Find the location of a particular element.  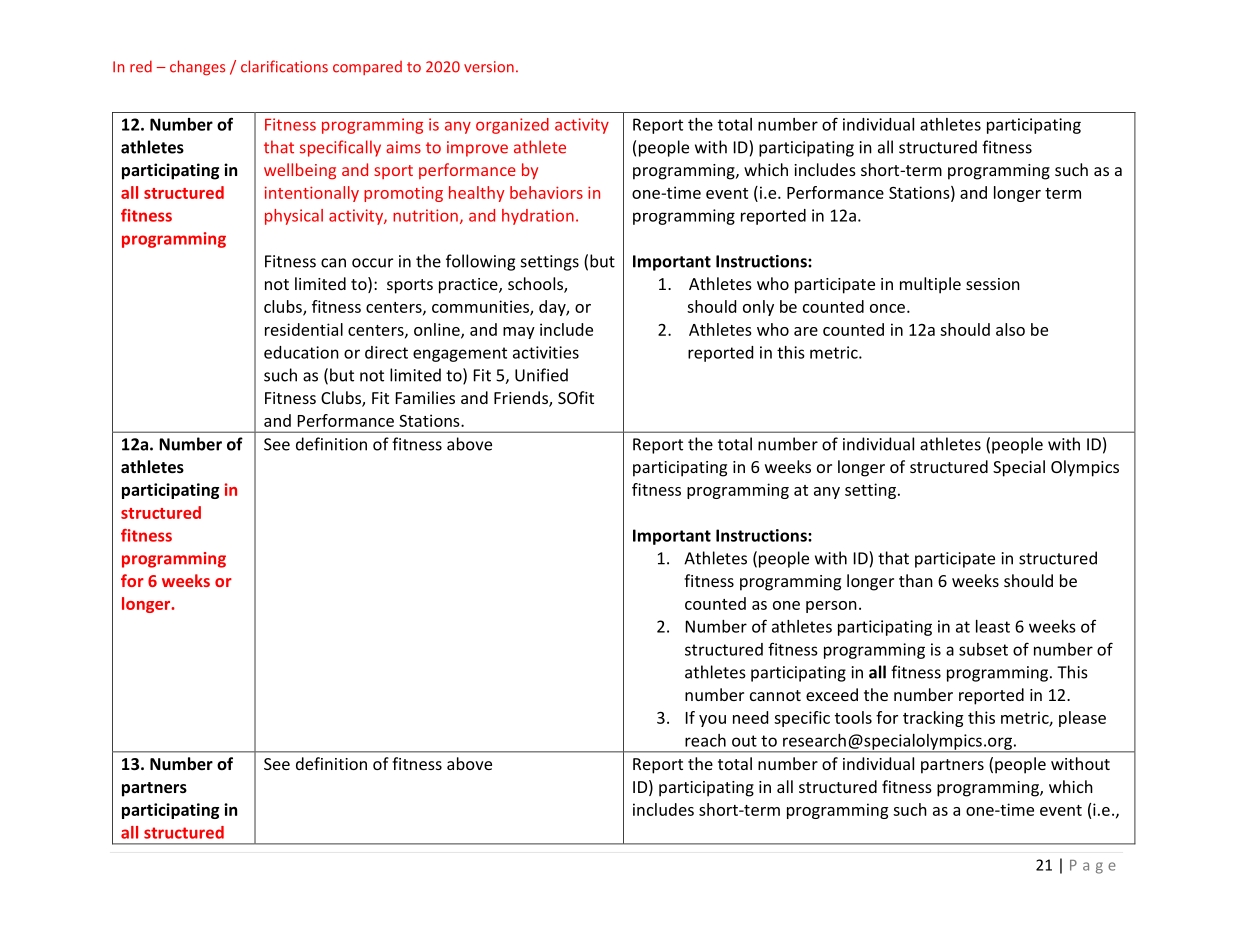

reach is located at coordinates (705, 740).
